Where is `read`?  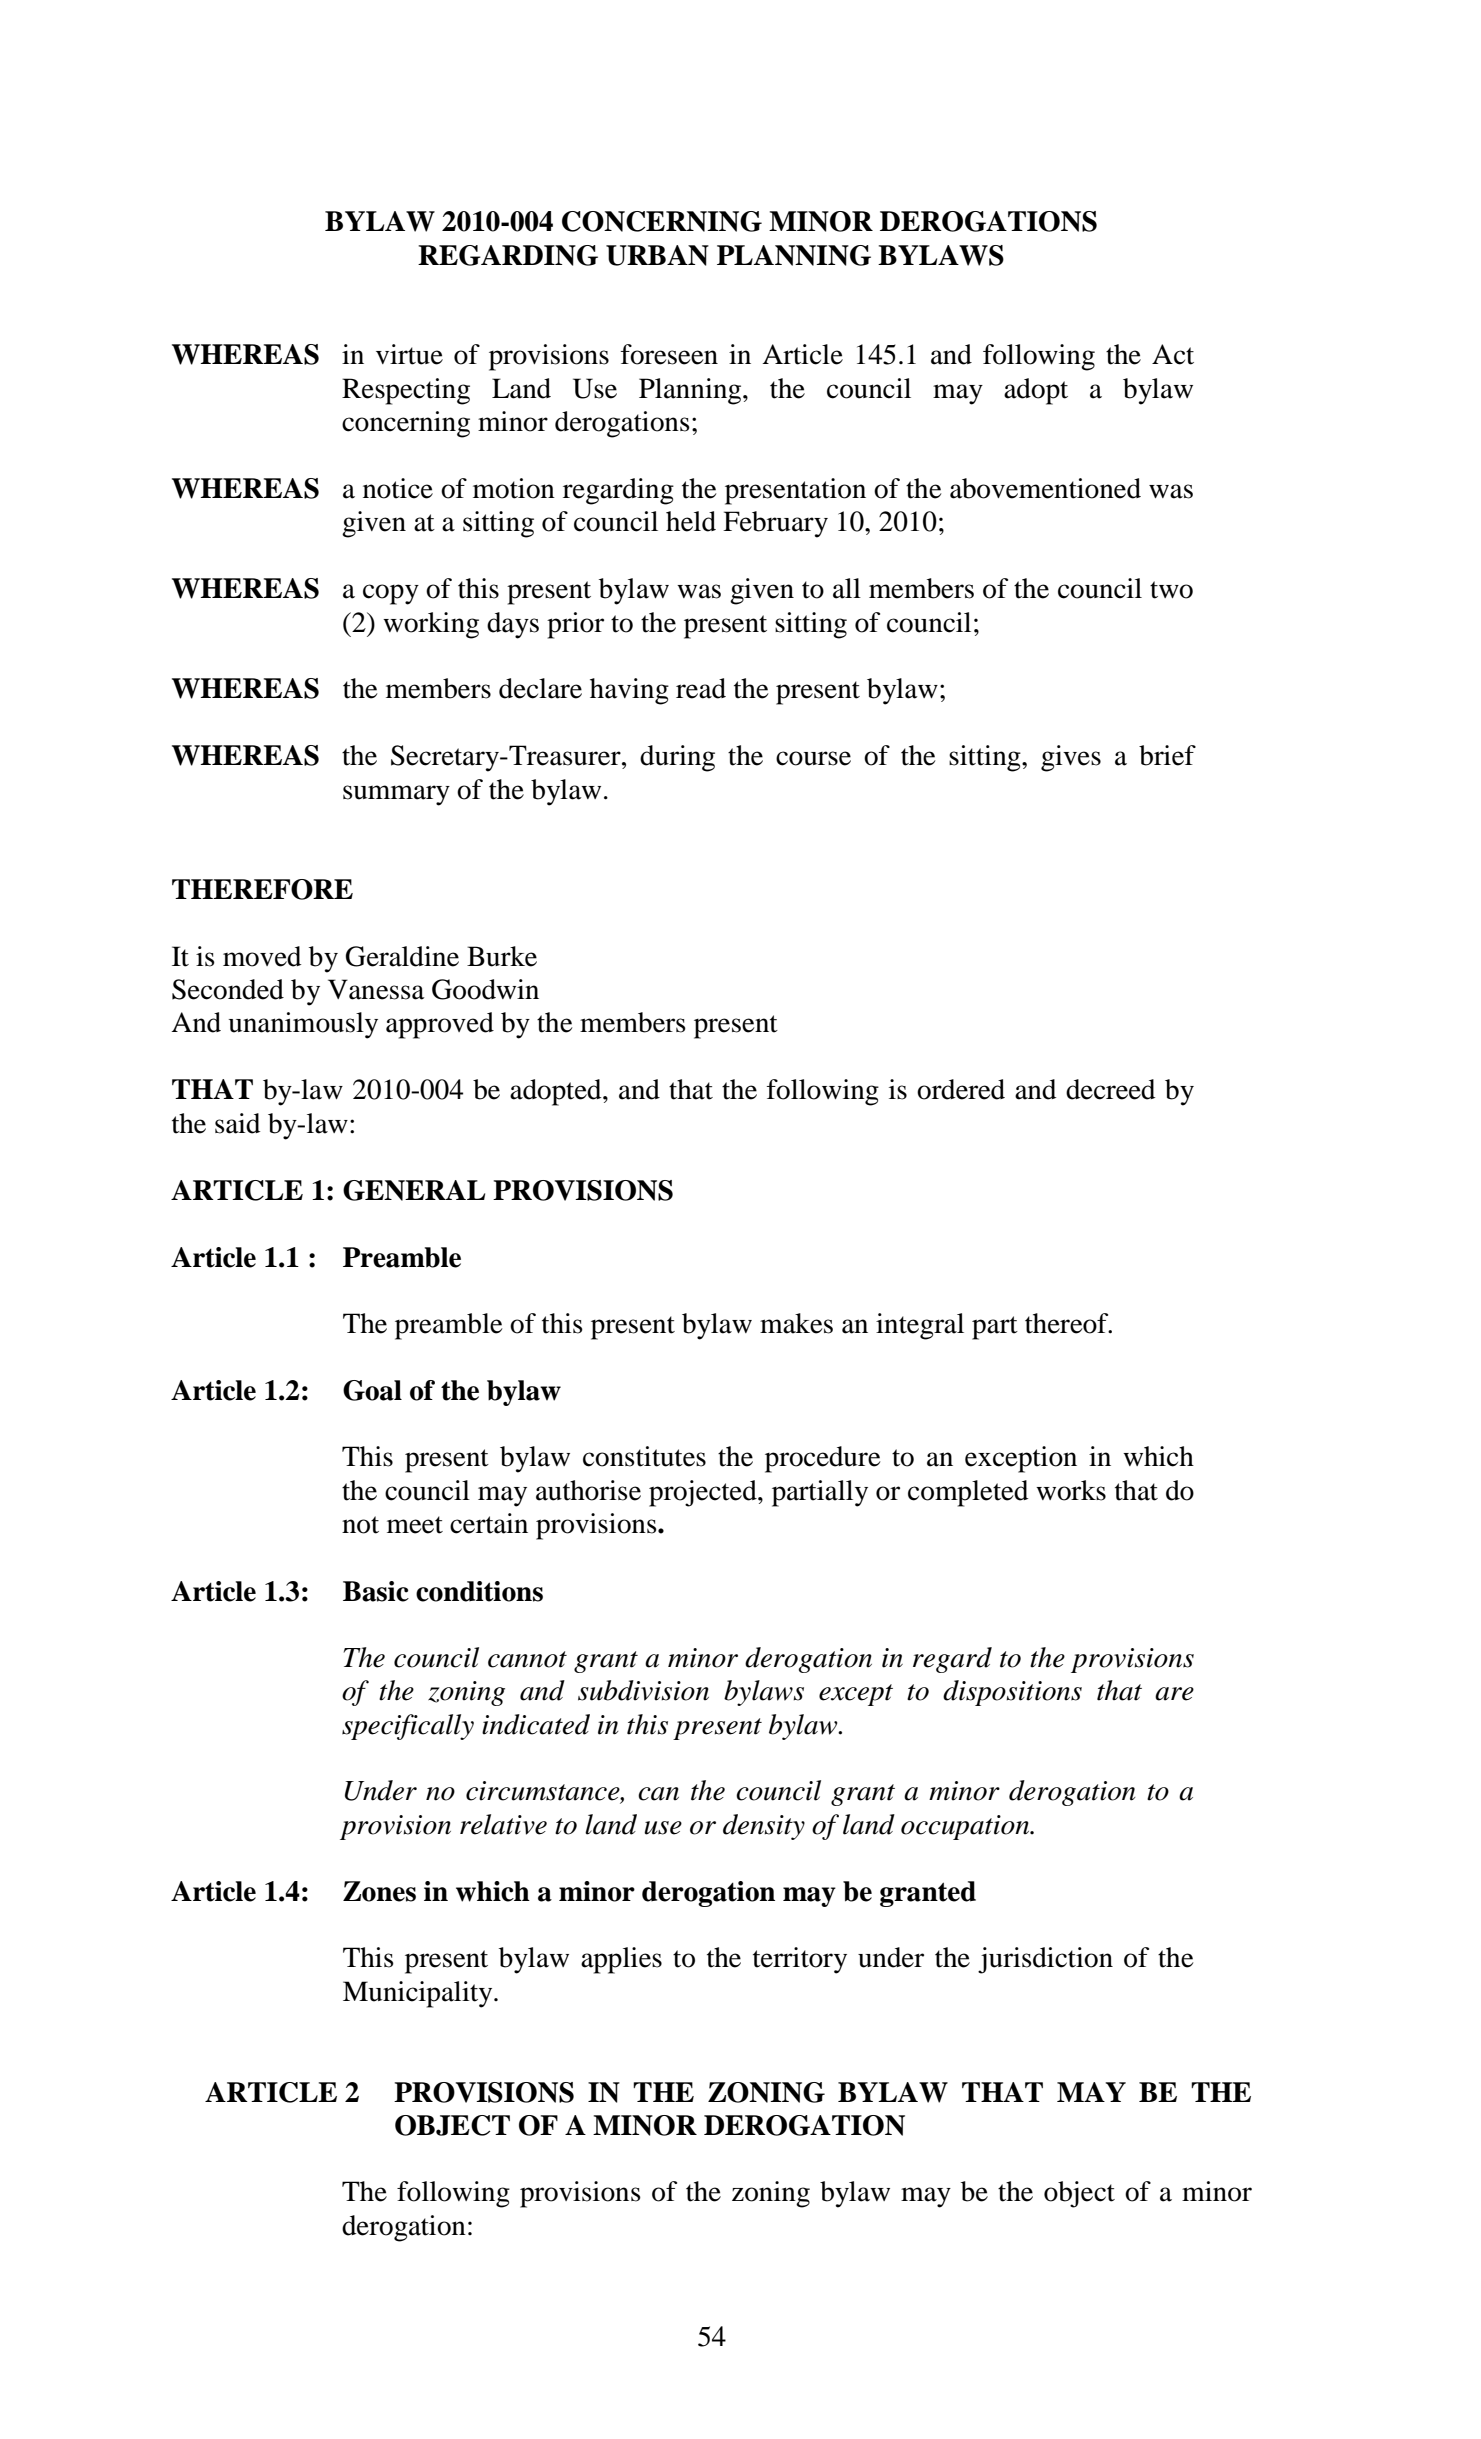
read is located at coordinates (701, 688).
